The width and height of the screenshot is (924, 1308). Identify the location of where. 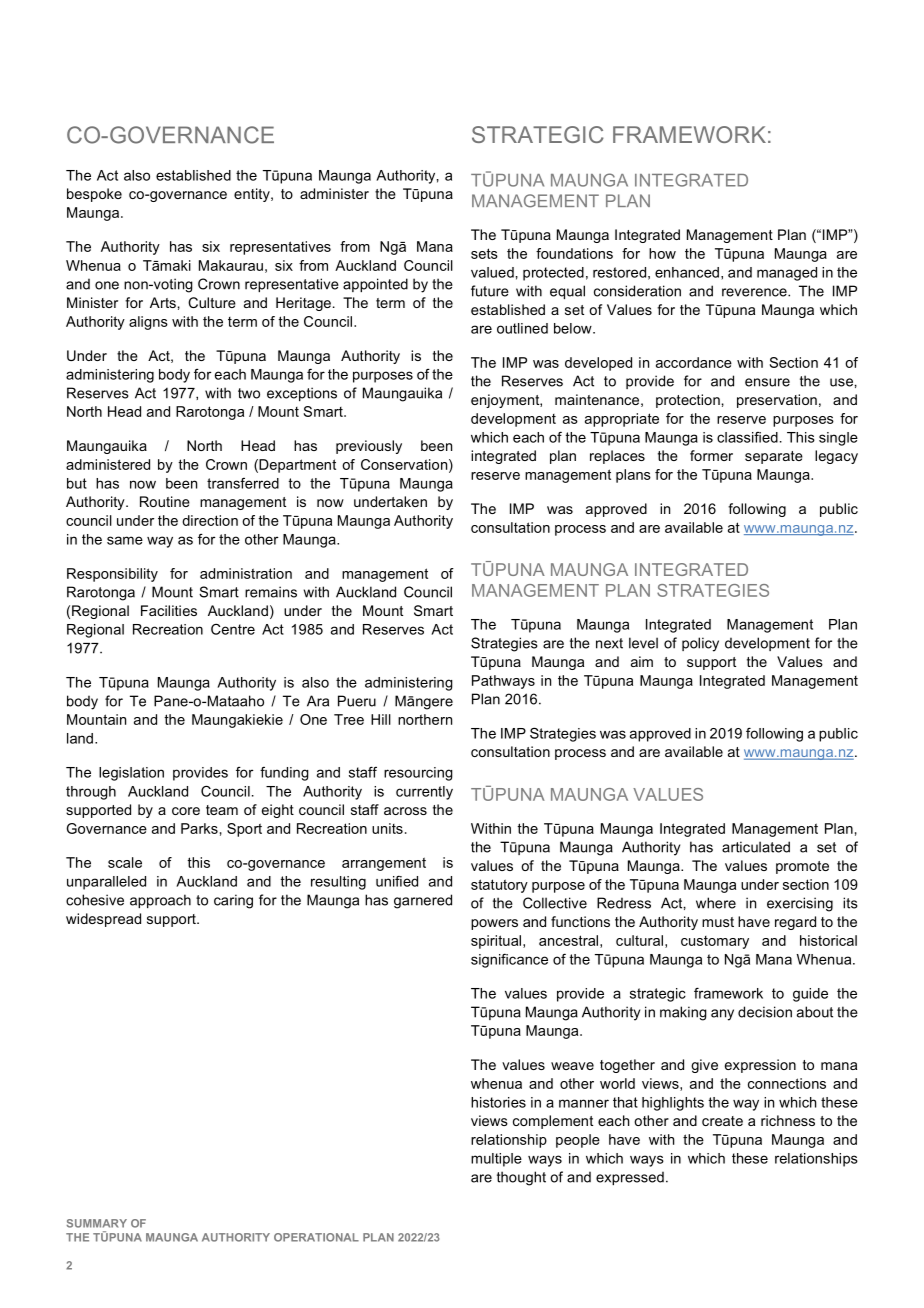
(716, 903).
